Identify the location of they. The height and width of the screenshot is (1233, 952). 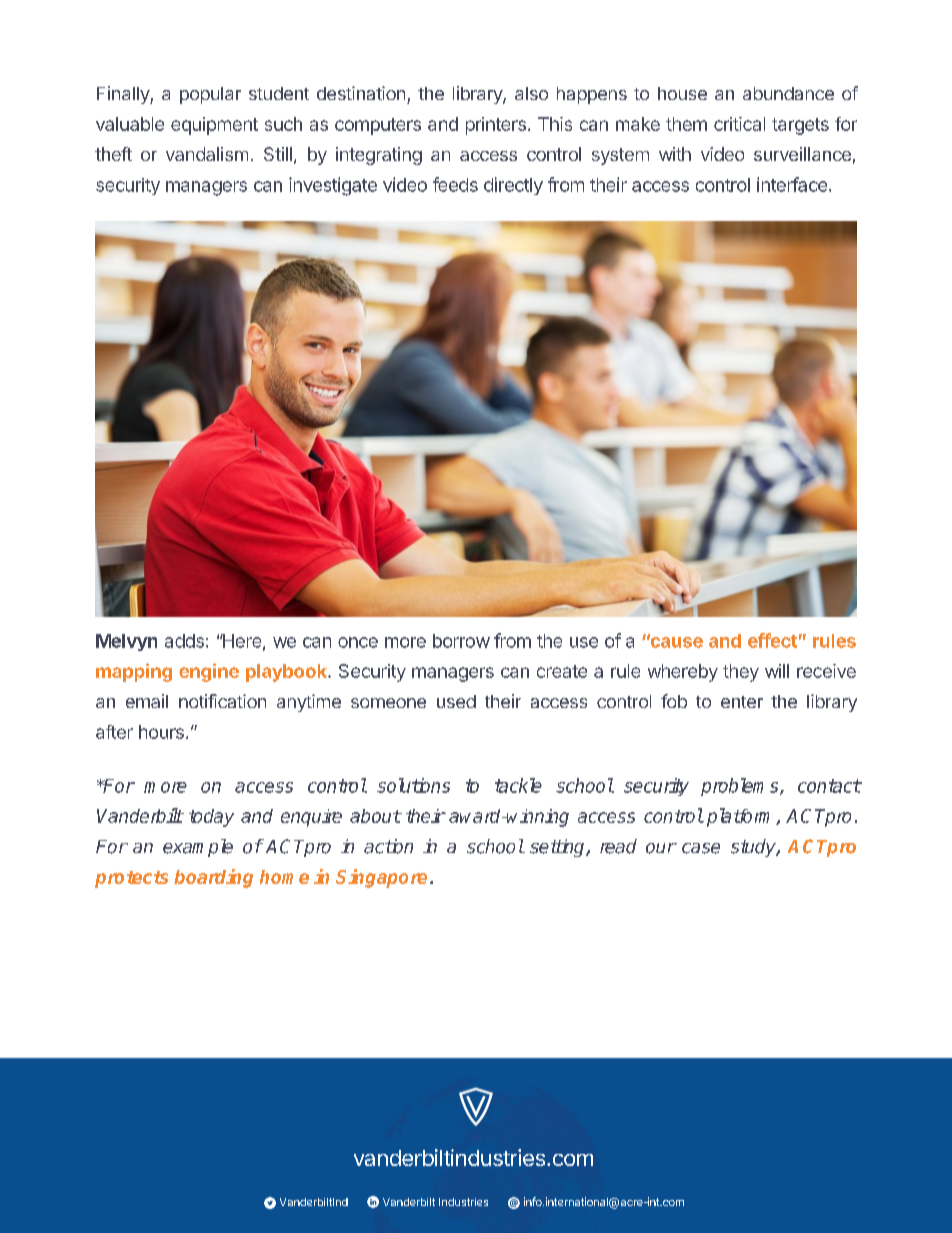
(741, 673).
